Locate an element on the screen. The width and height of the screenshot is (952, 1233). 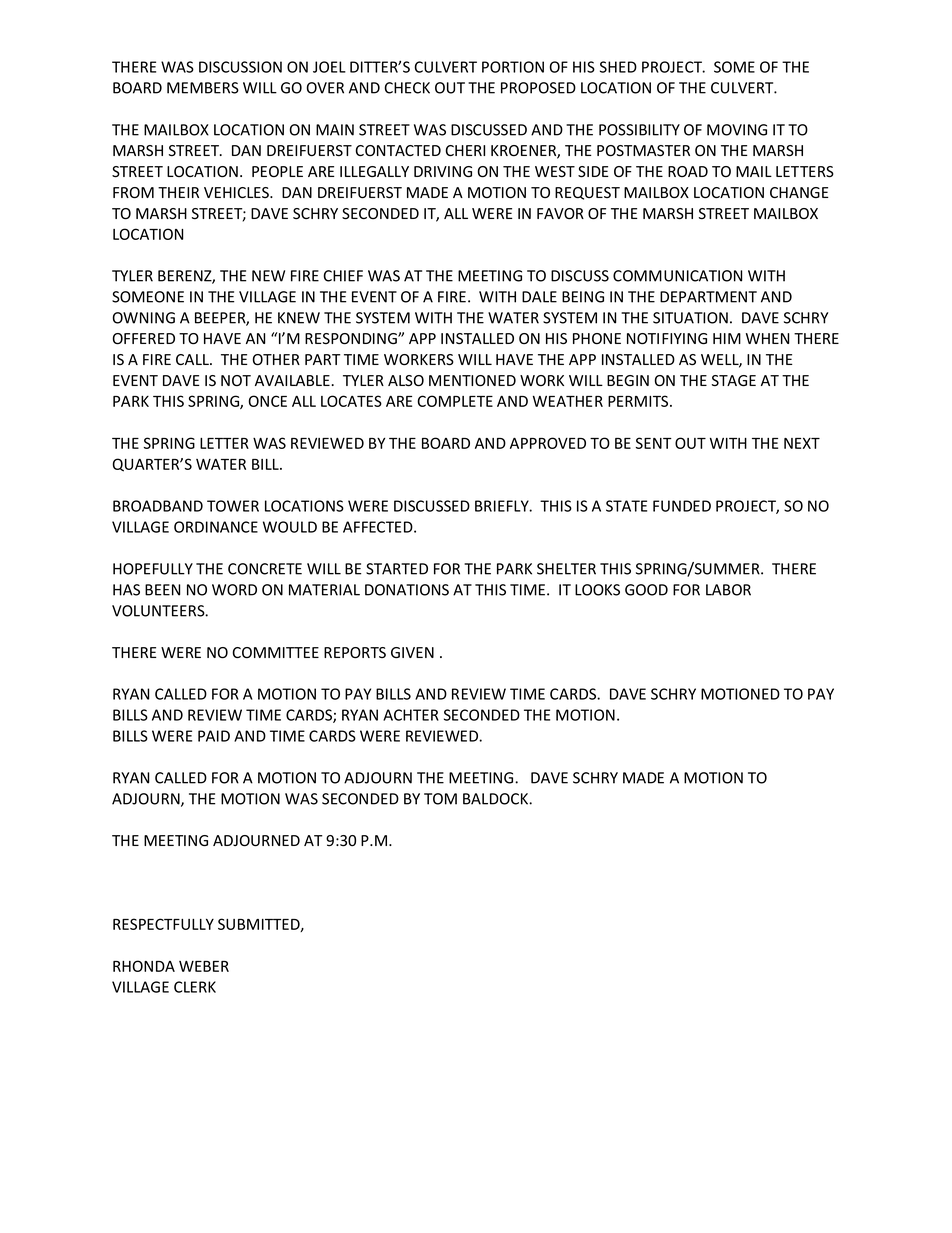
LABOR is located at coordinates (728, 590).
